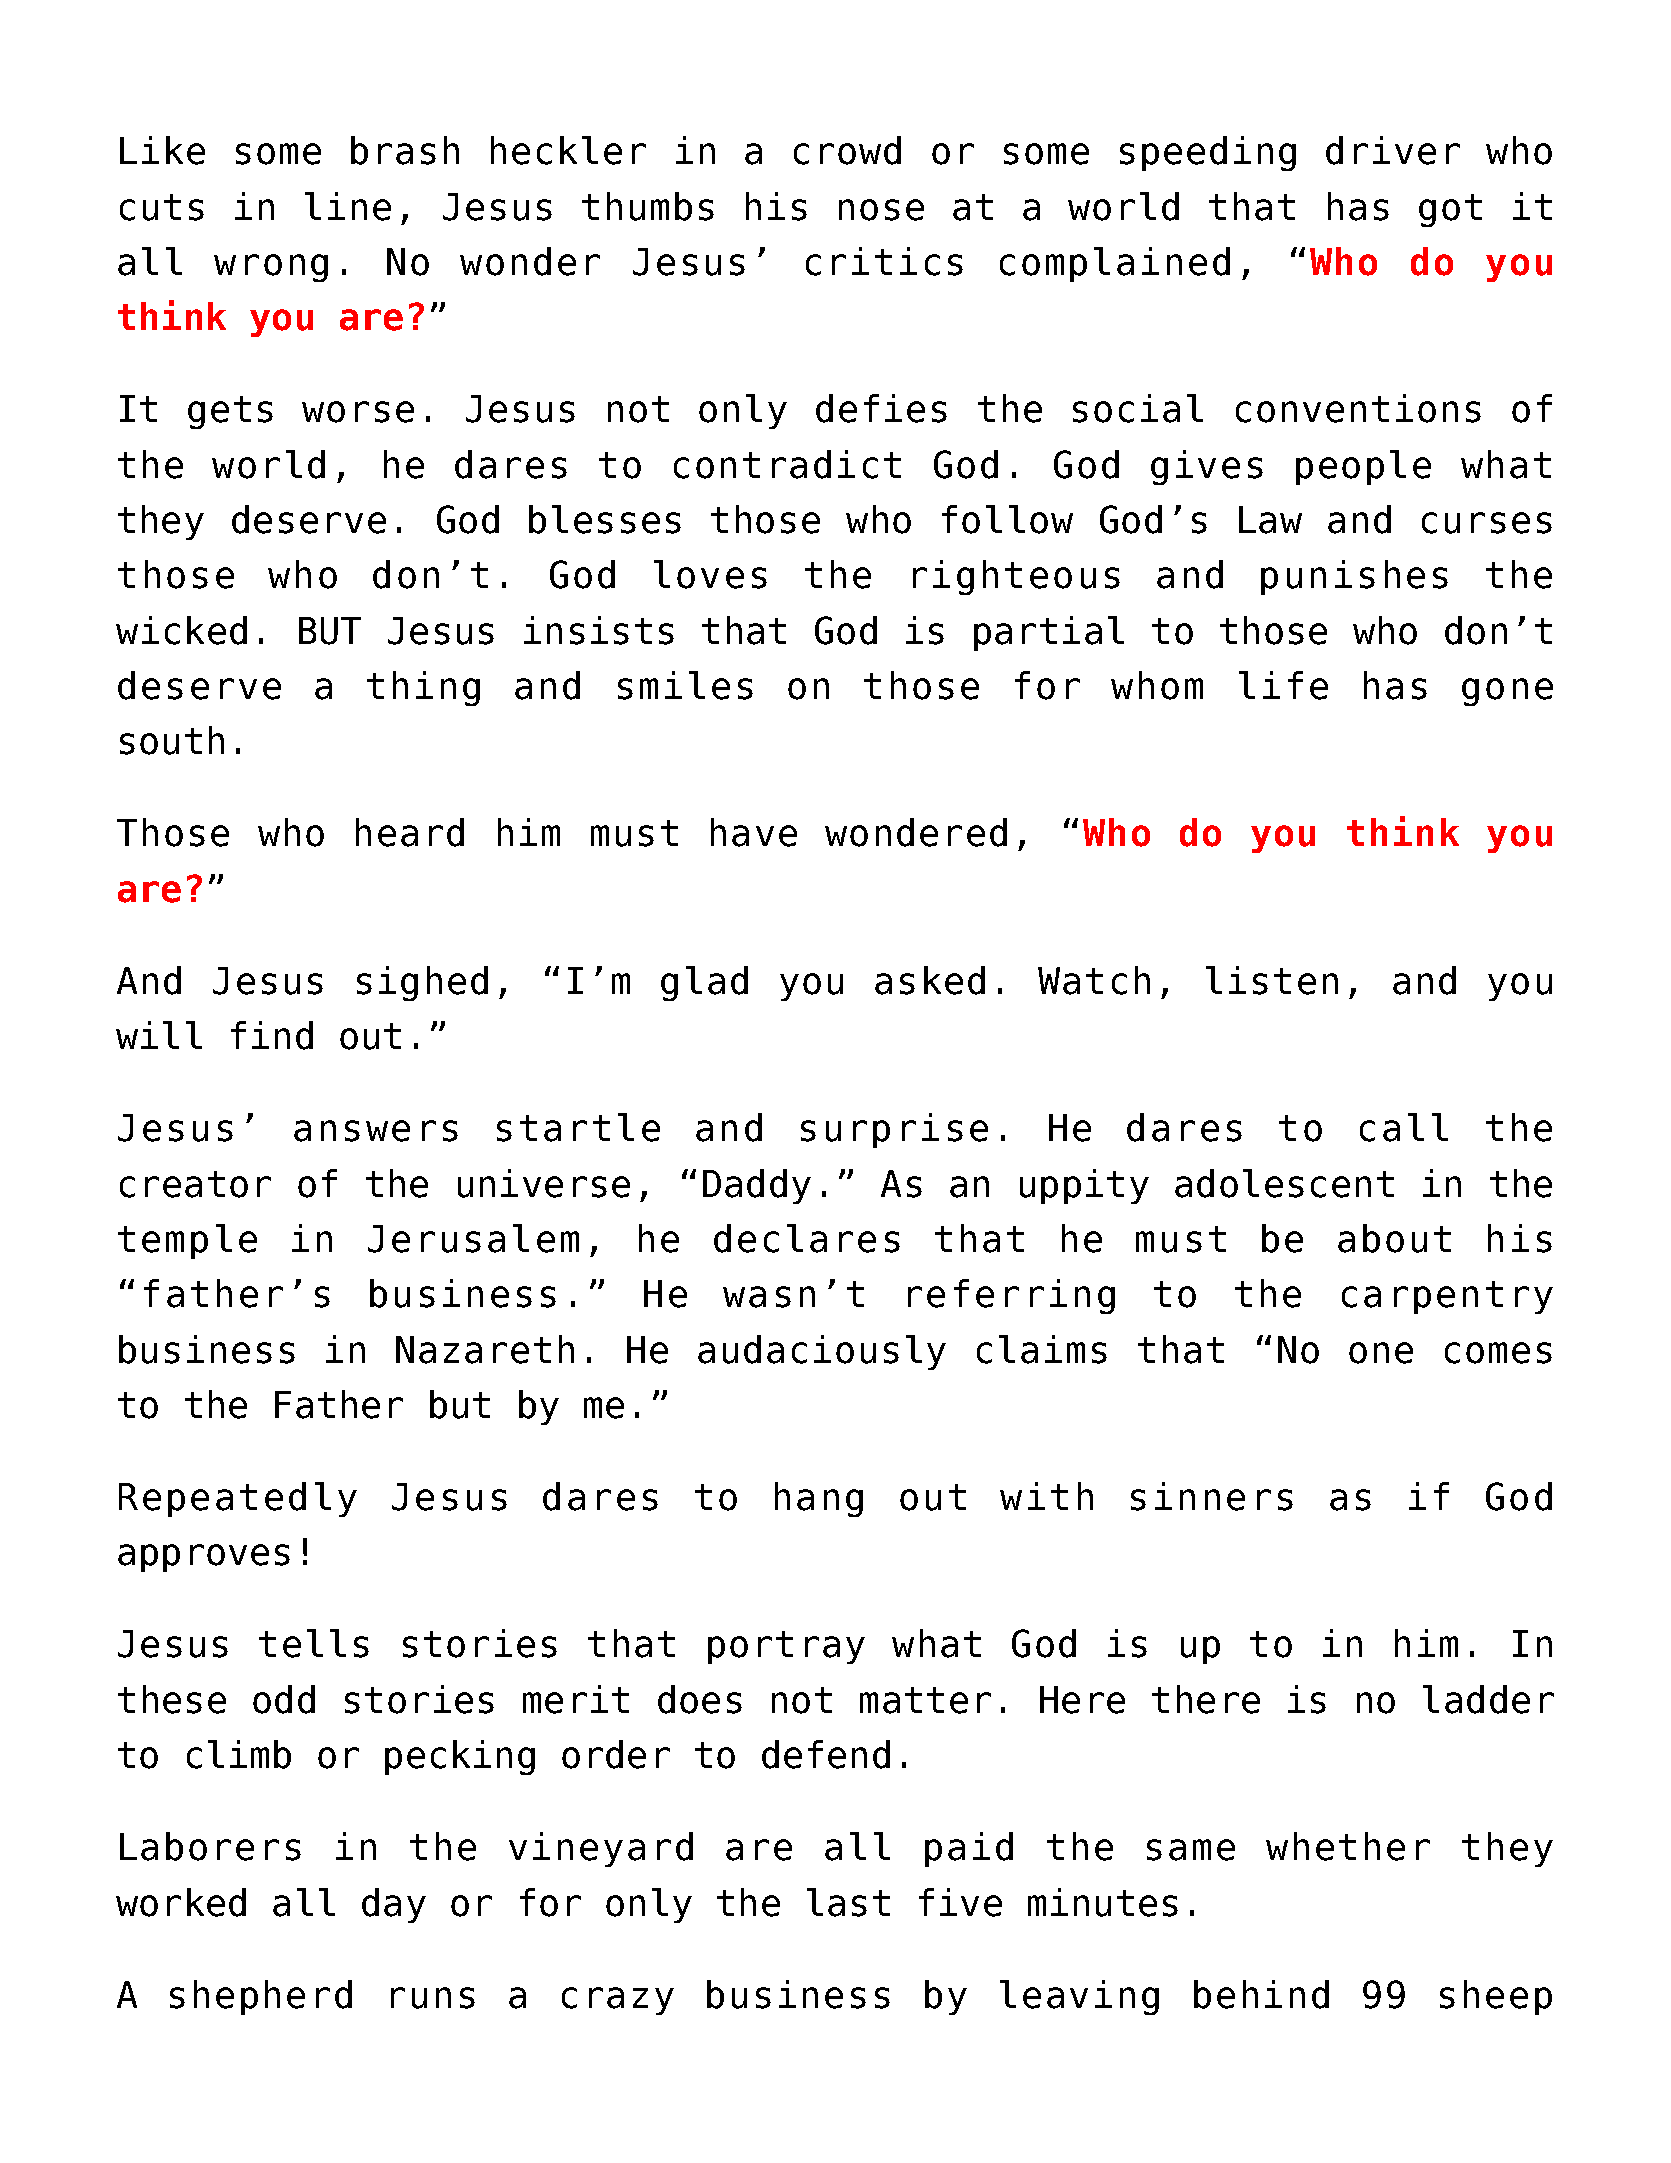 Image resolution: width=1671 pixels, height=2163 pixels. I want to click on wicked, so click(181, 630).
